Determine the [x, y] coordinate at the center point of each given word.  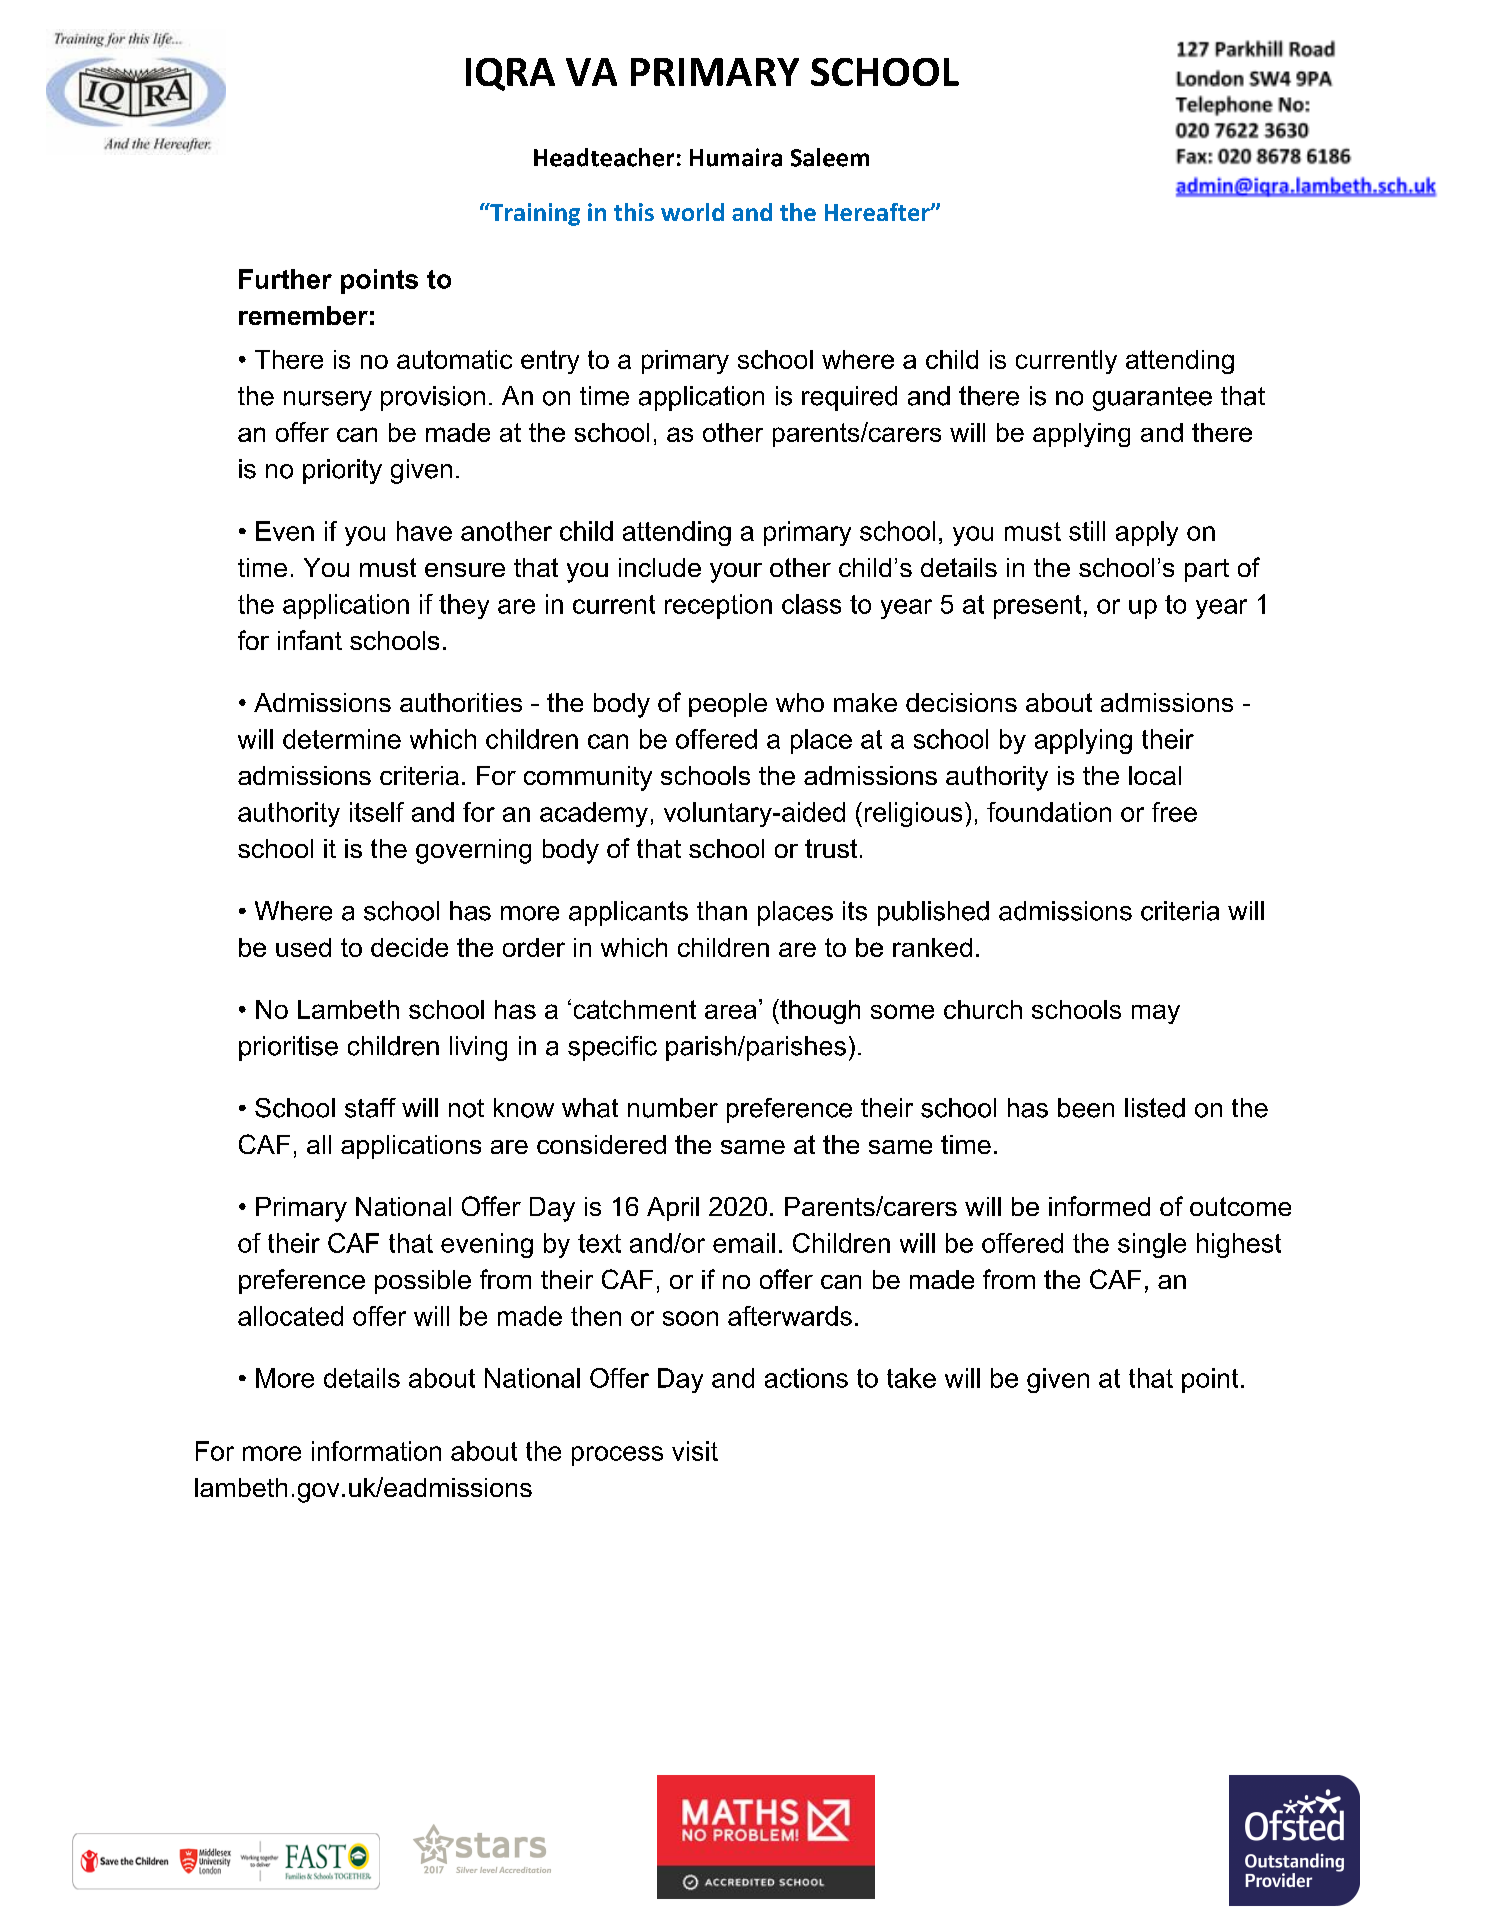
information [376, 1451]
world [692, 212]
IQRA [510, 74]
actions [806, 1378]
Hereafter [878, 212]
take [911, 1378]
